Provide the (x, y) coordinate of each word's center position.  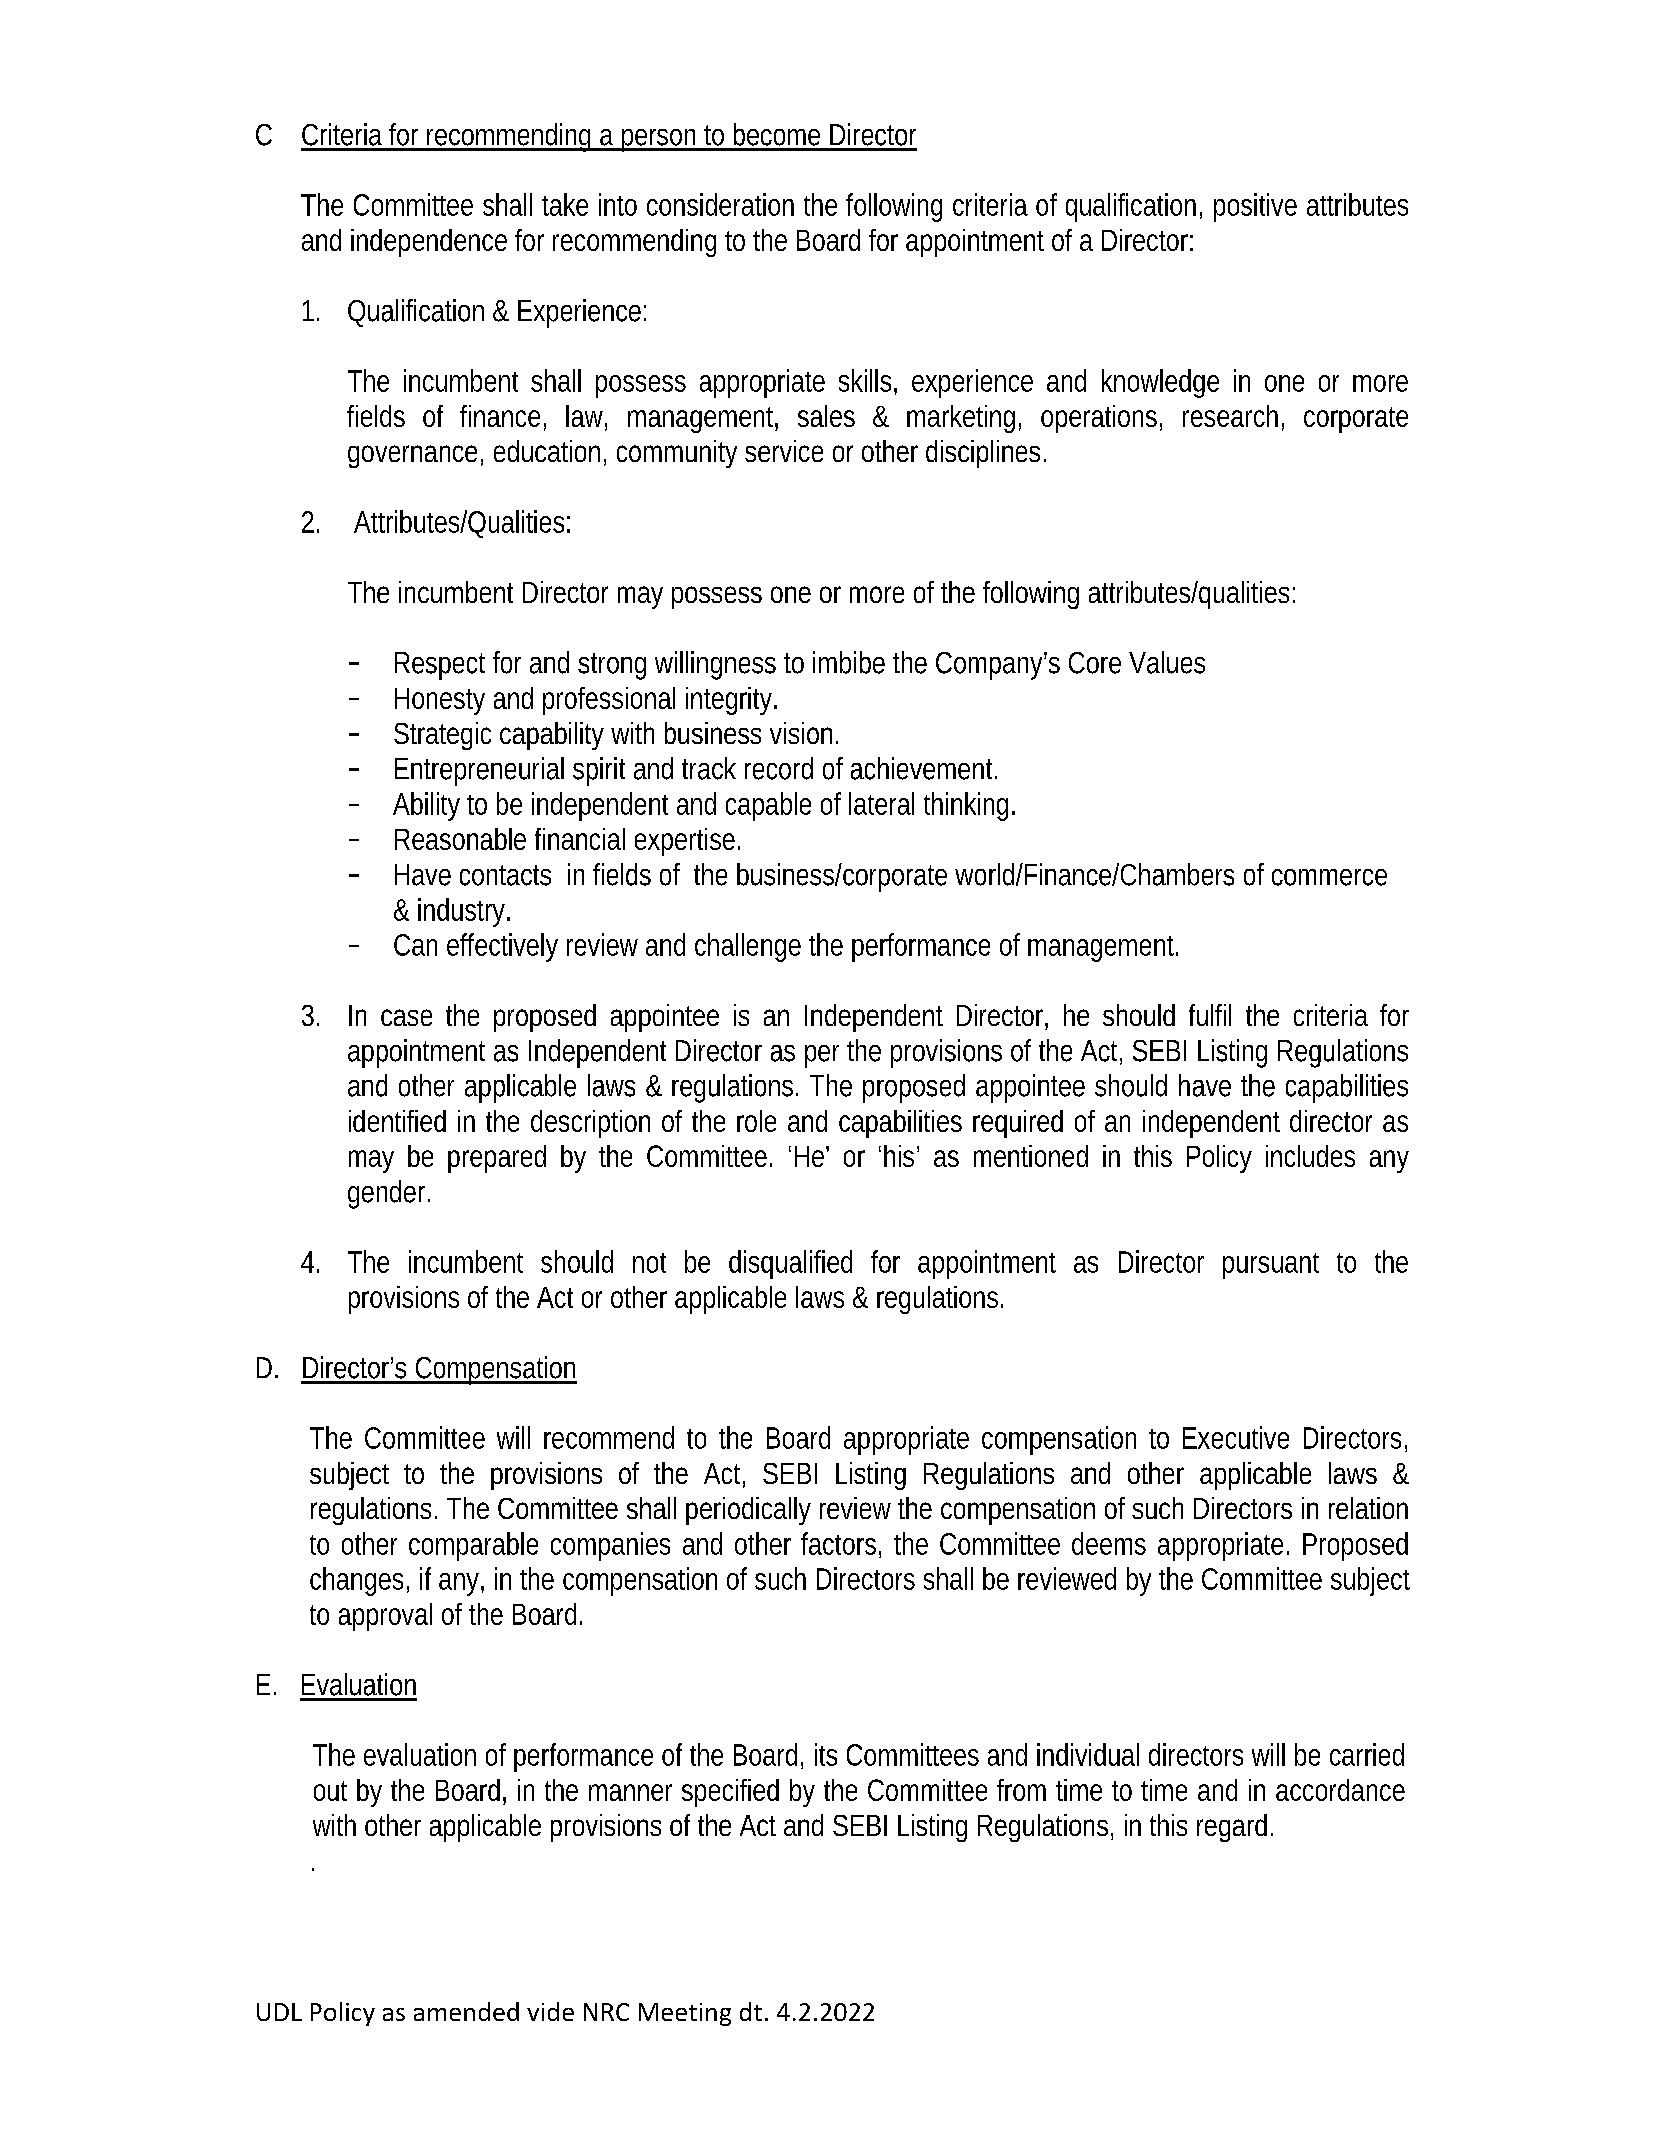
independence (429, 243)
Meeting (685, 2014)
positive (1255, 207)
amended (466, 2011)
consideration (720, 204)
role (756, 1121)
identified (397, 1121)
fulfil (1210, 1015)
